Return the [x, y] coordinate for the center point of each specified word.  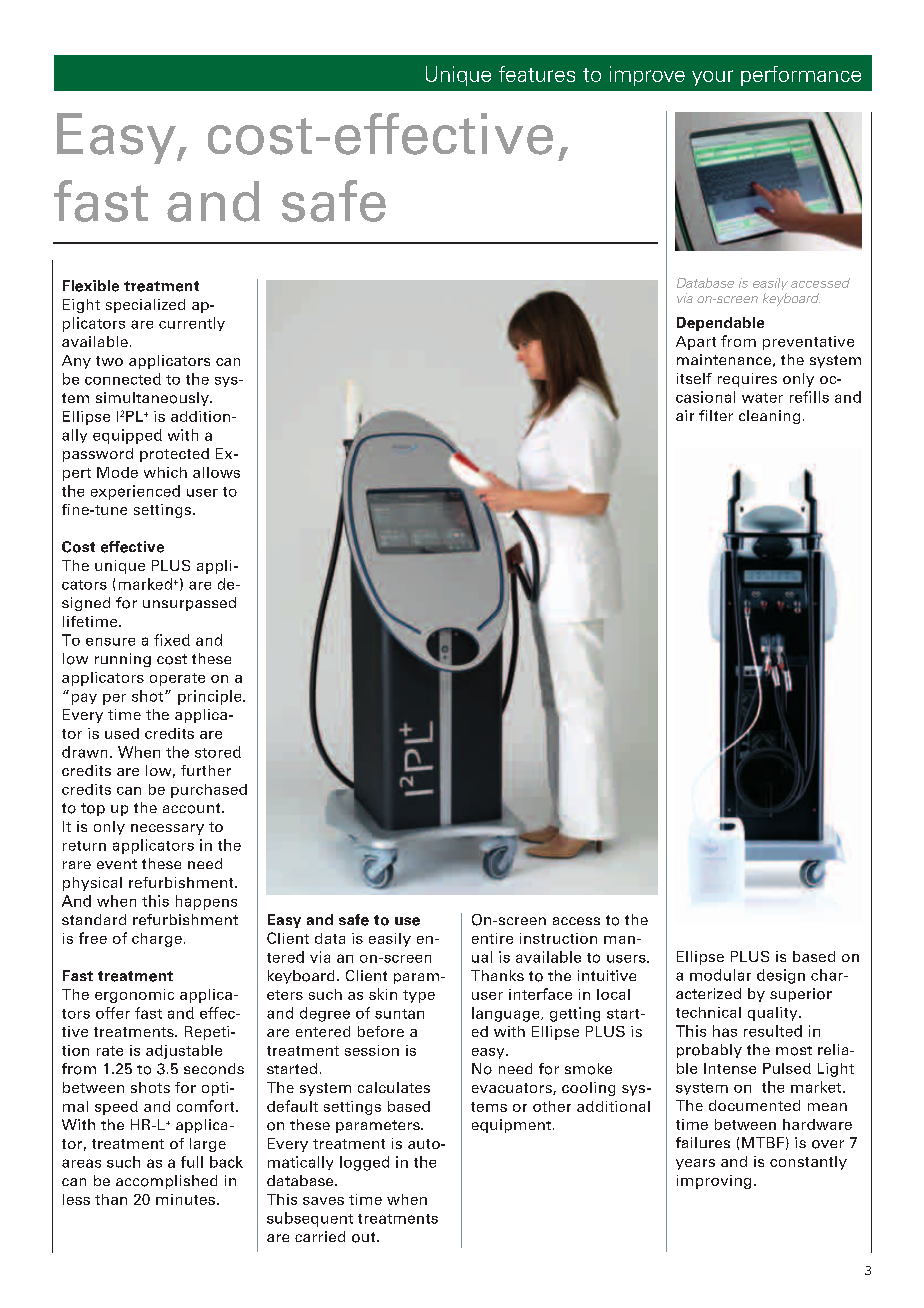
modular [720, 975]
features [537, 74]
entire [492, 938]
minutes [185, 1199]
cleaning [769, 417]
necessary [167, 829]
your [712, 78]
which [165, 472]
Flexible [91, 286]
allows [216, 472]
